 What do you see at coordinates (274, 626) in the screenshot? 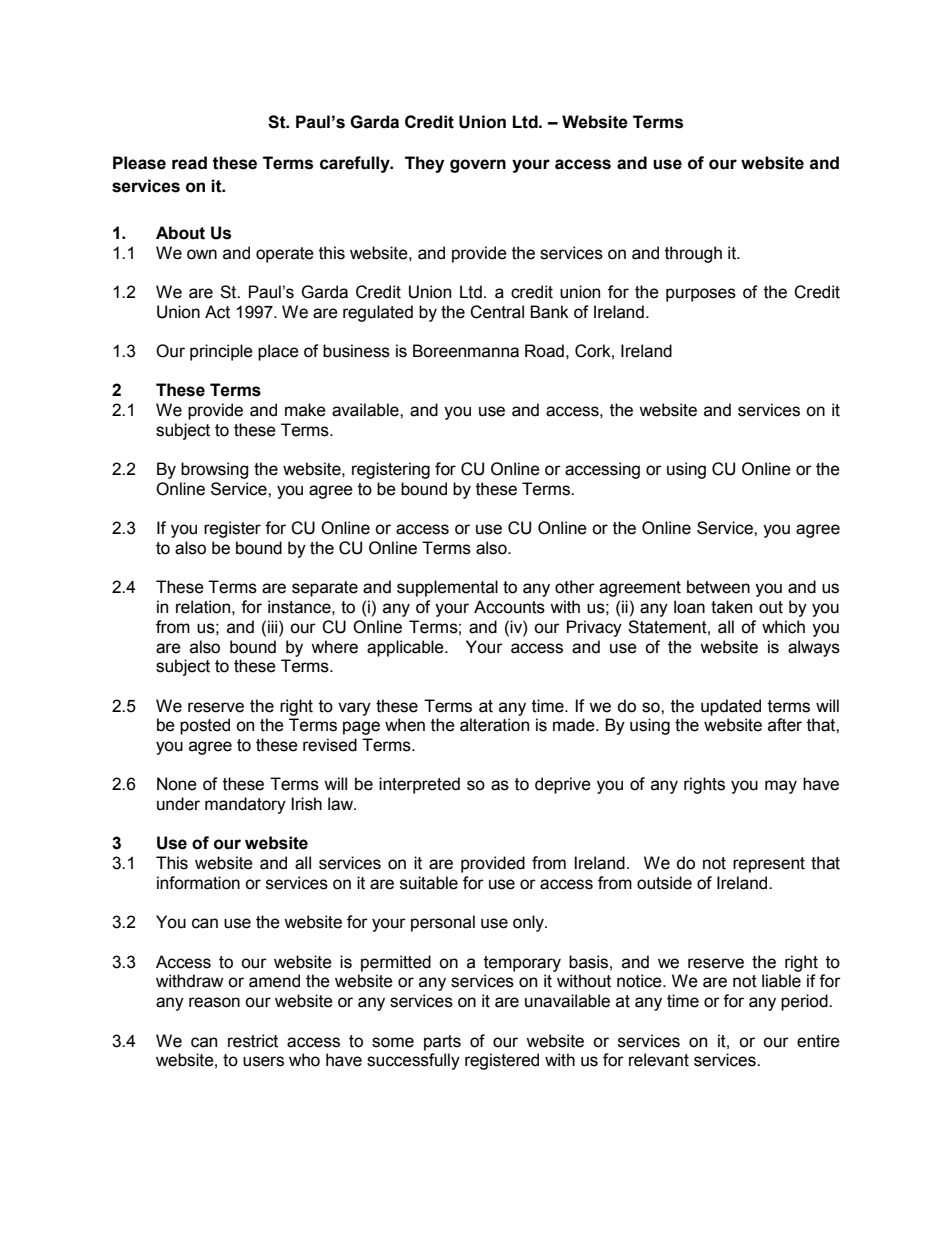
I see `iii` at bounding box center [274, 626].
